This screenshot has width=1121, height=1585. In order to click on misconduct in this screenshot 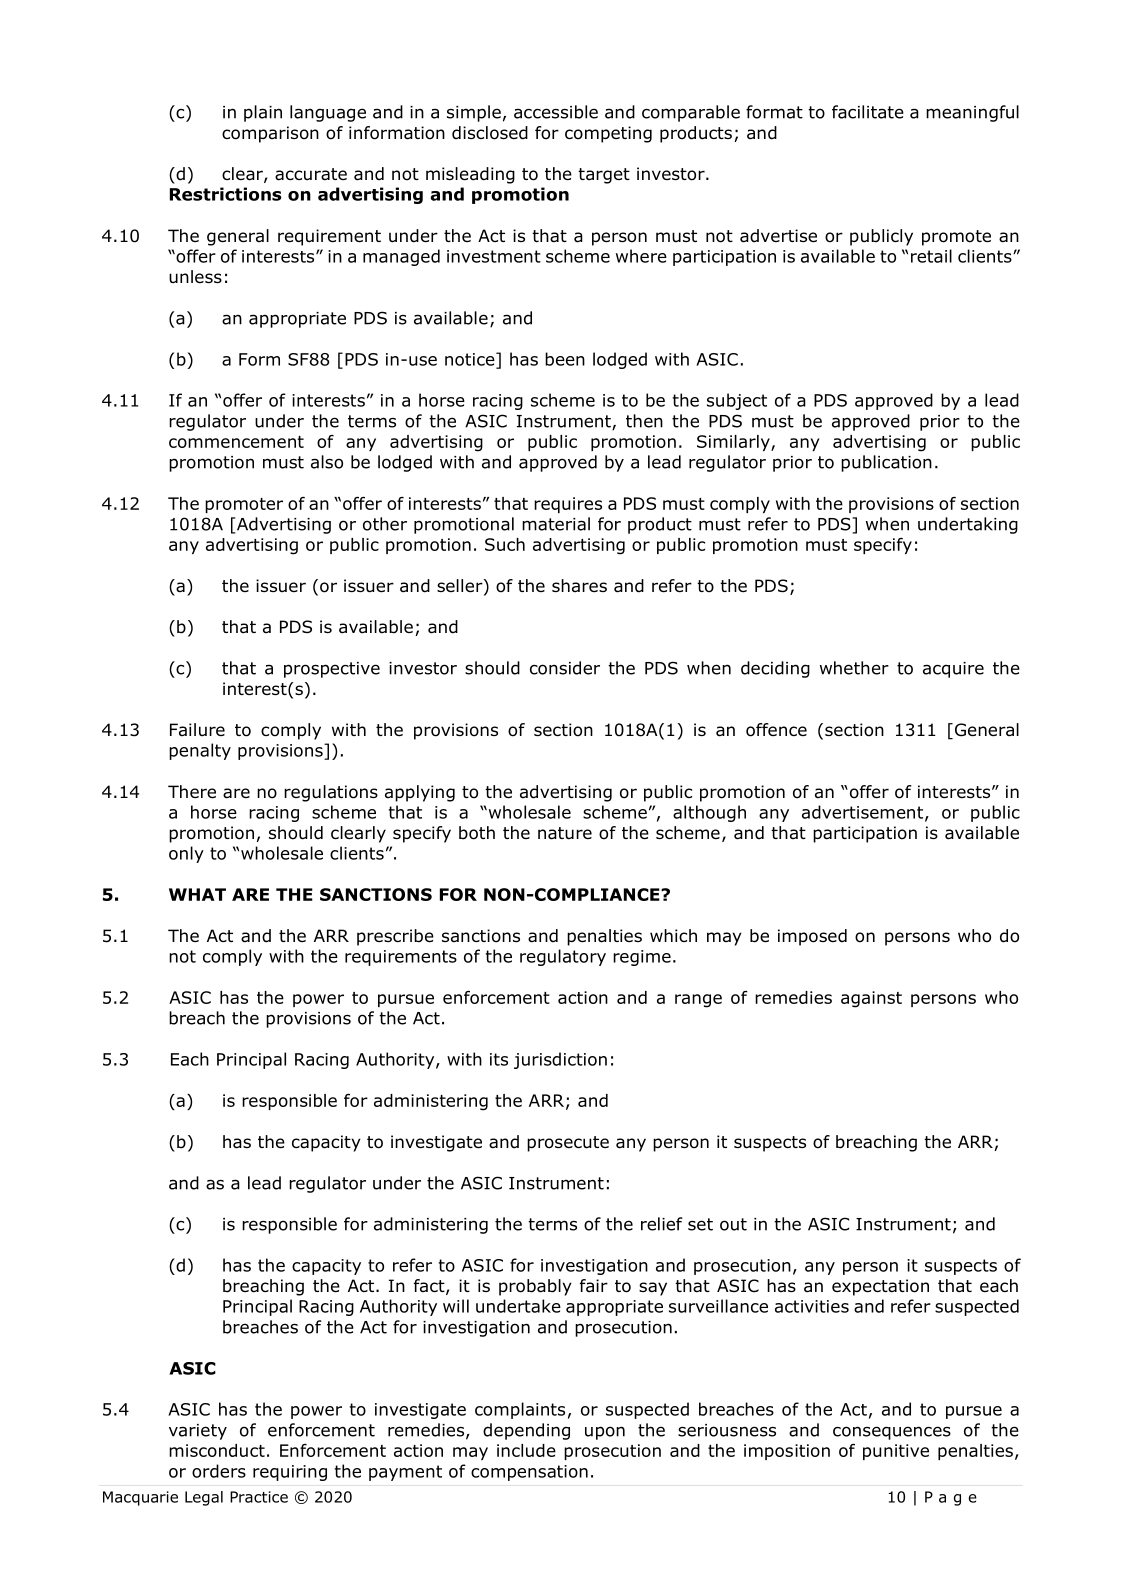, I will do `click(217, 1450)`.
